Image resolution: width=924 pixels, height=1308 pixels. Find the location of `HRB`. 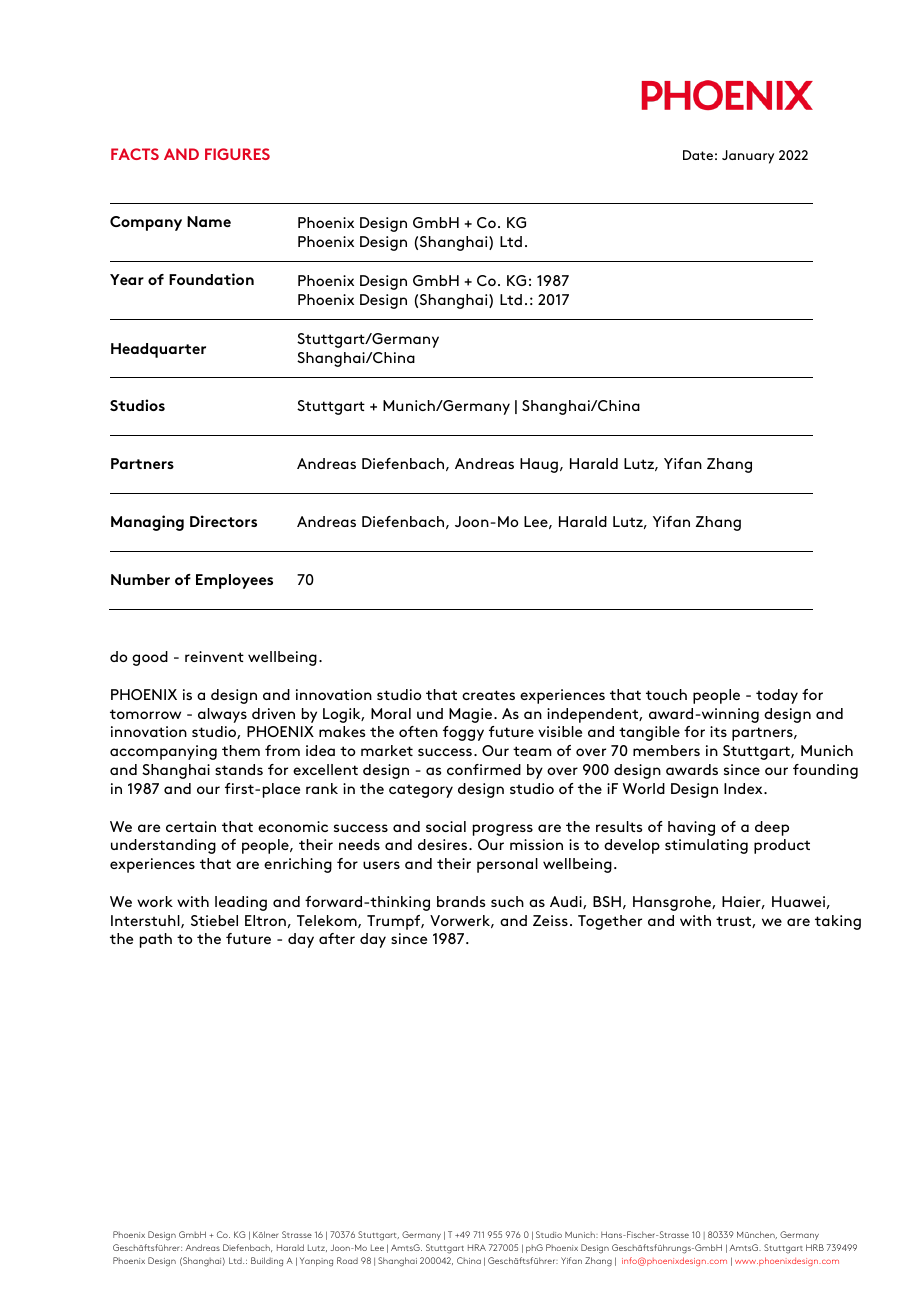

HRB is located at coordinates (815, 1247).
